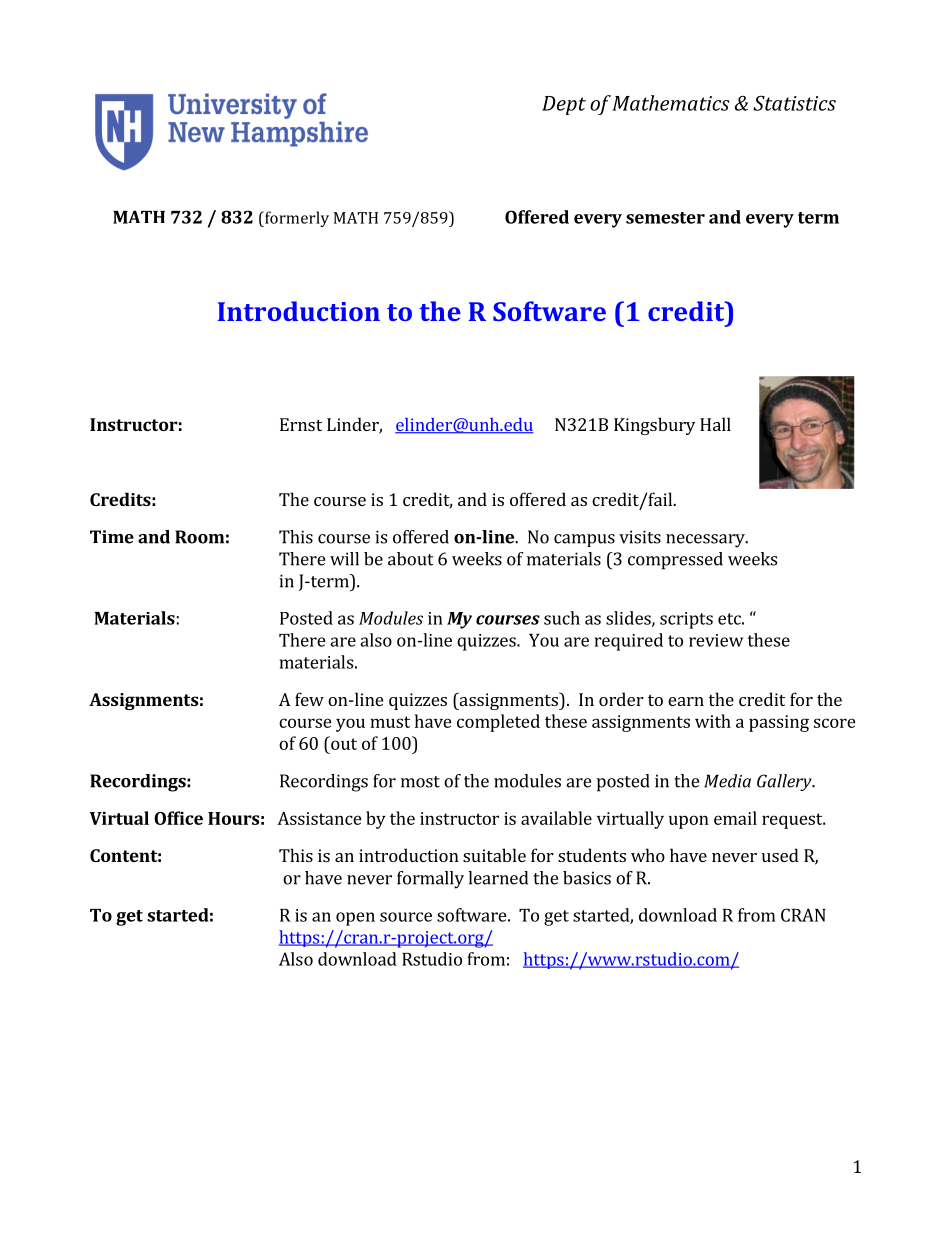 The height and width of the document is (1233, 952). I want to click on compressed, so click(675, 561).
